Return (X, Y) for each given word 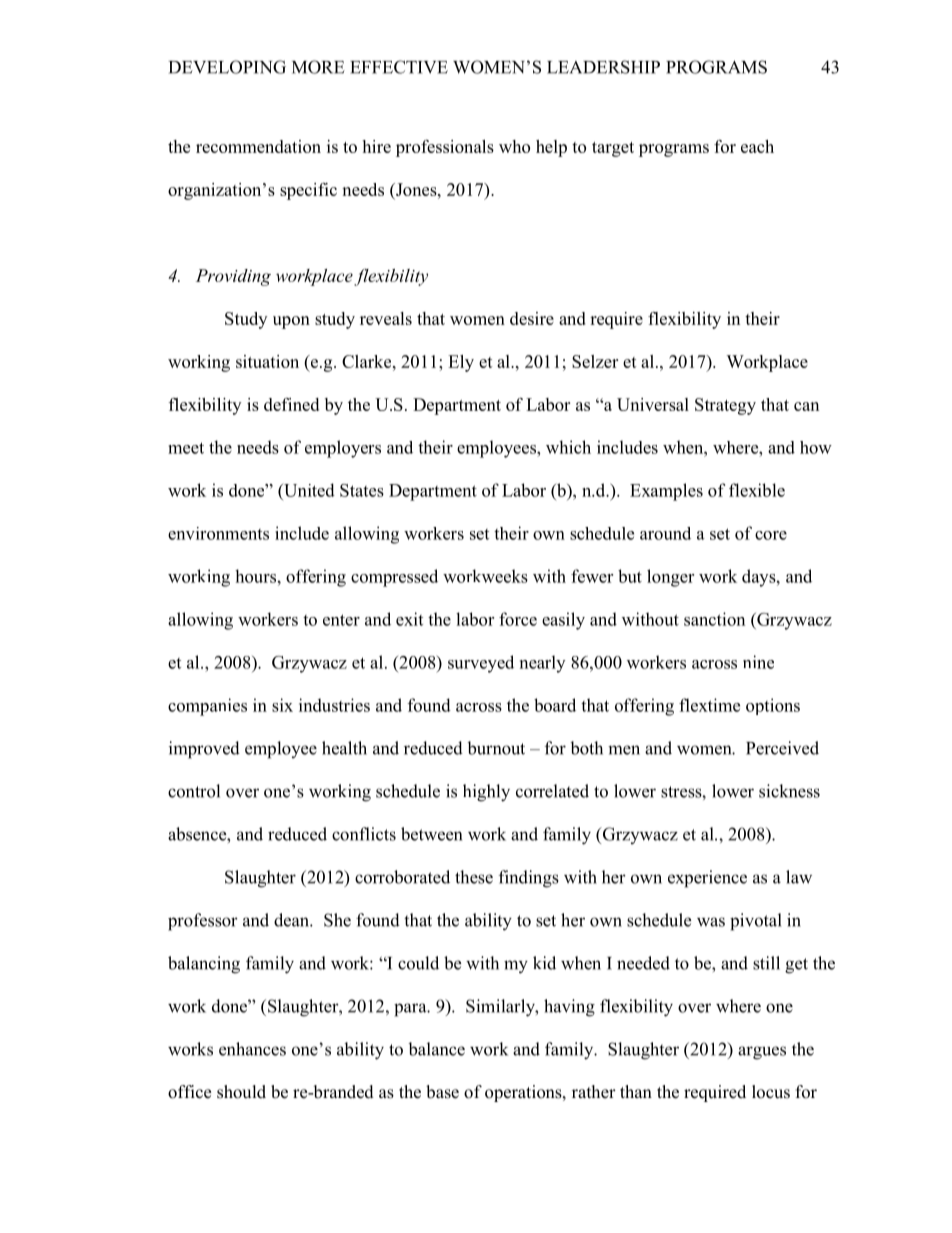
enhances (252, 1049)
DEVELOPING (227, 67)
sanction (714, 619)
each (757, 146)
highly (486, 793)
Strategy (725, 406)
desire (532, 318)
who (514, 146)
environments (218, 533)
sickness (789, 791)
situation (267, 361)
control (194, 791)
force (518, 619)
